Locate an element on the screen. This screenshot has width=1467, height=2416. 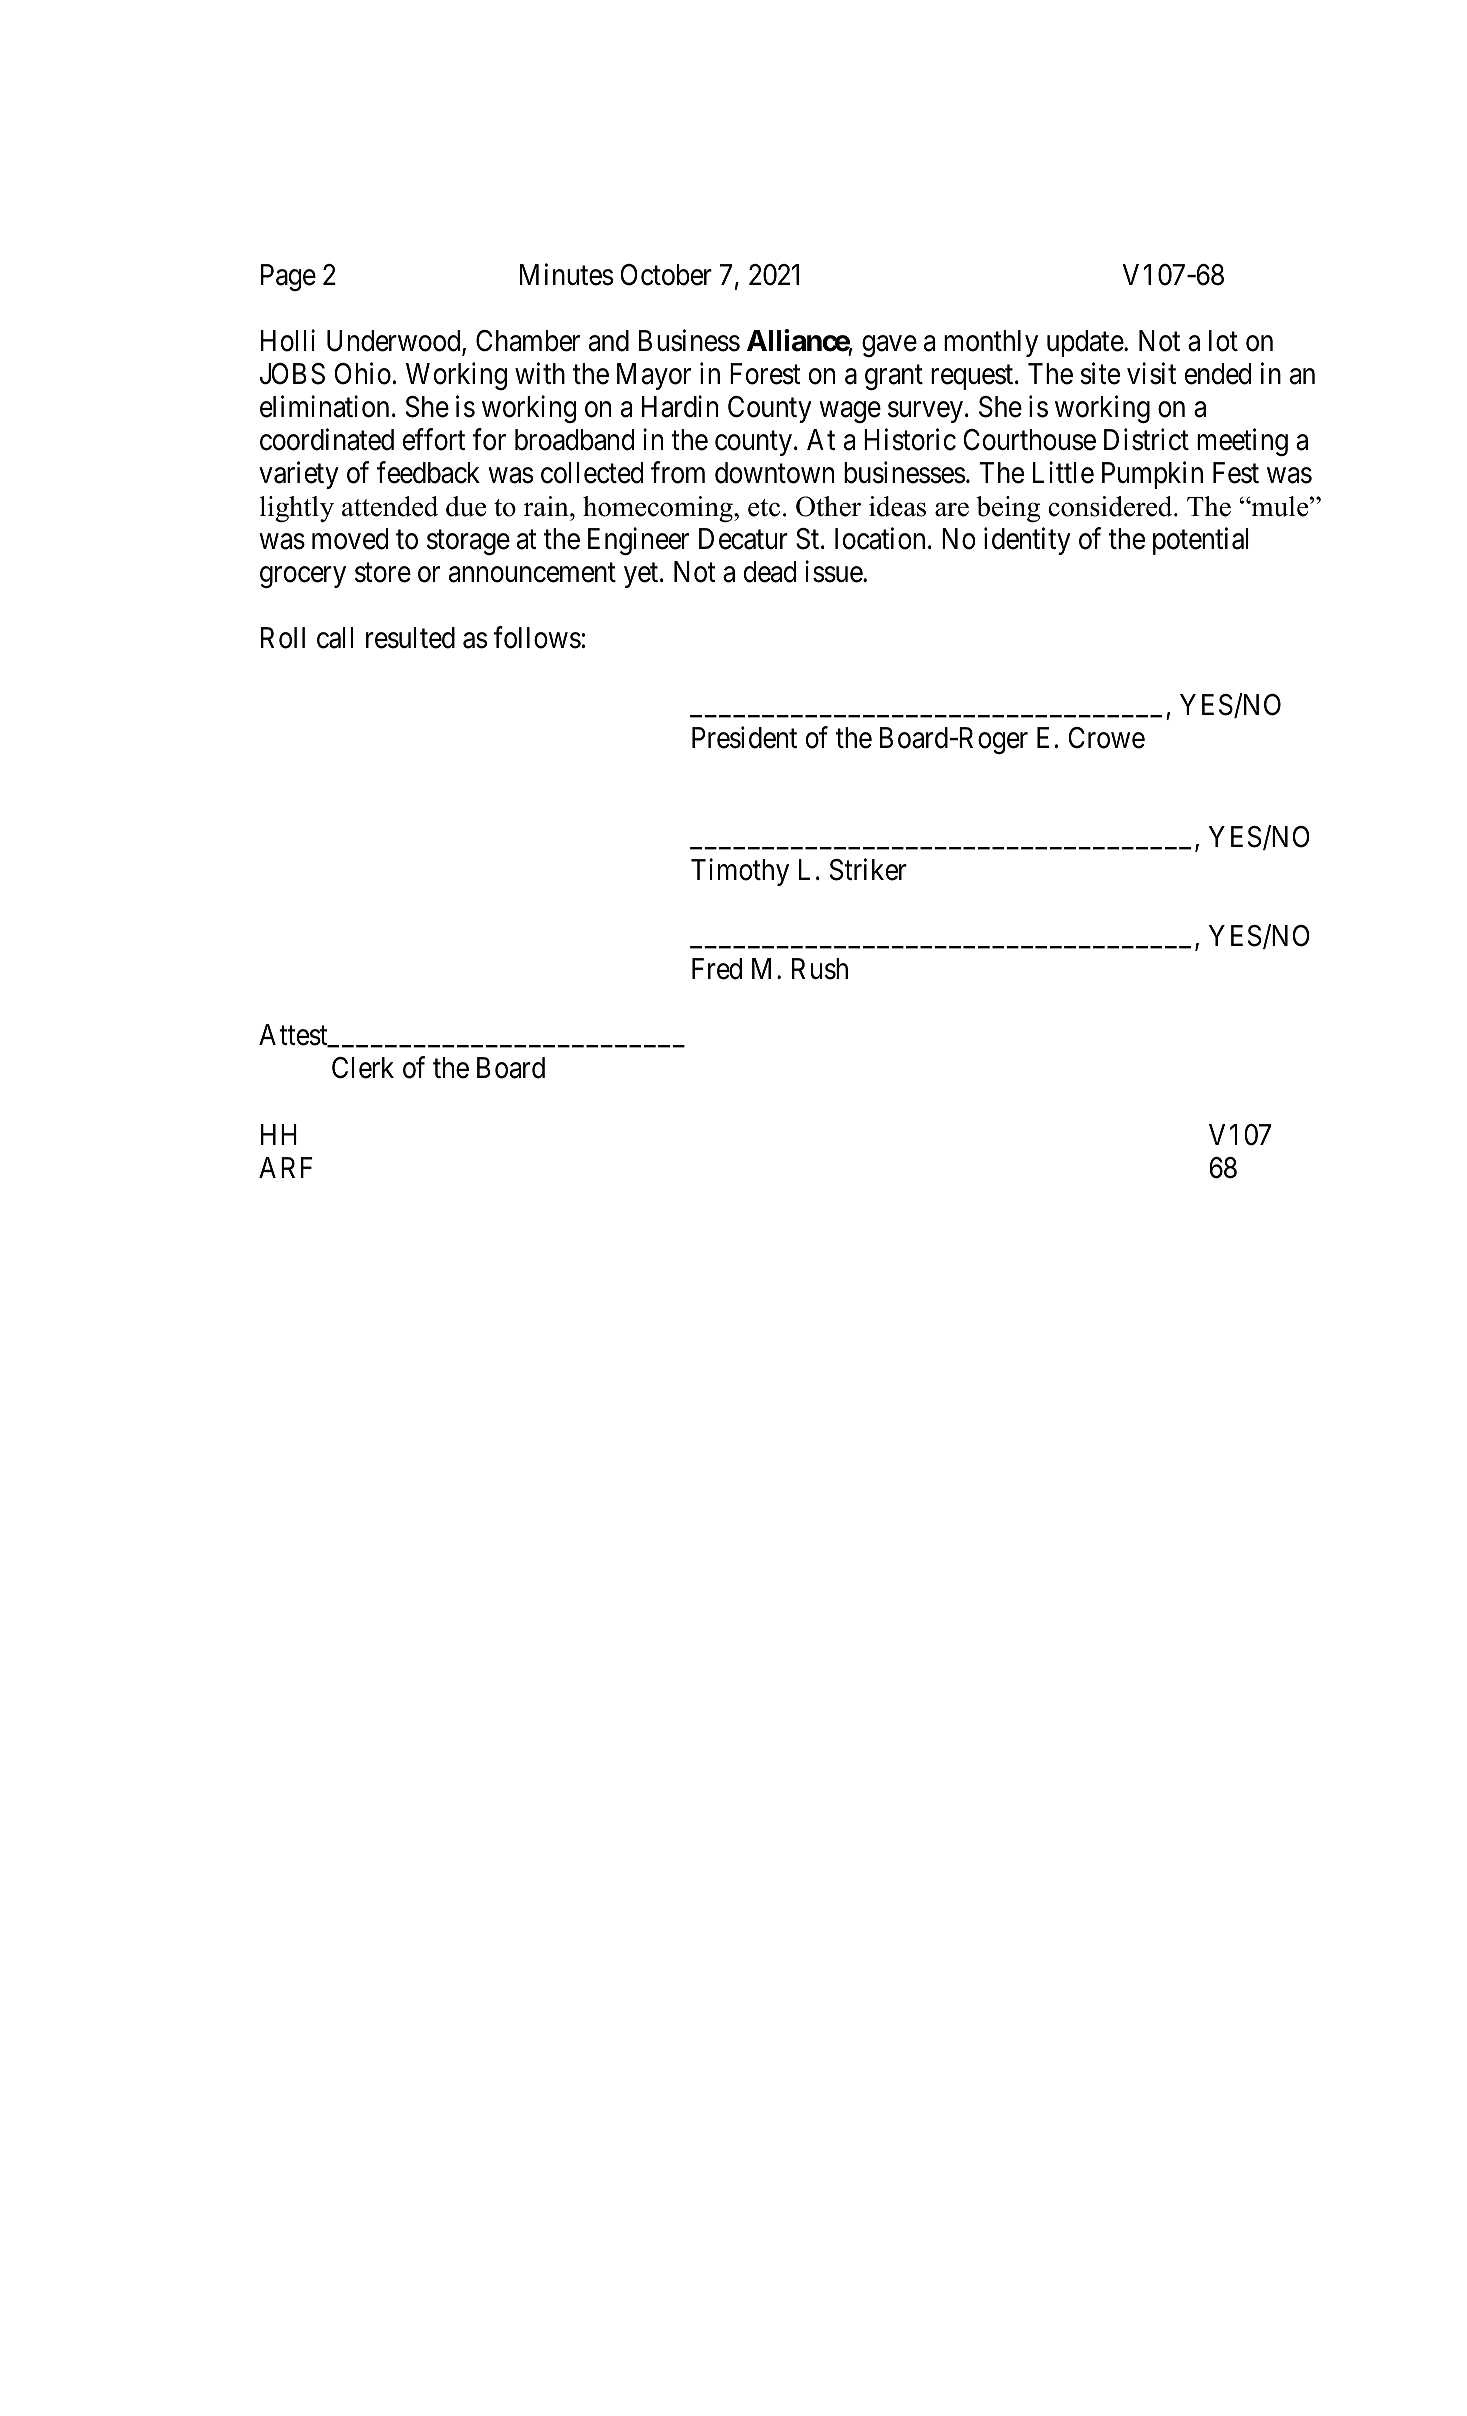
Rush is located at coordinates (820, 969).
